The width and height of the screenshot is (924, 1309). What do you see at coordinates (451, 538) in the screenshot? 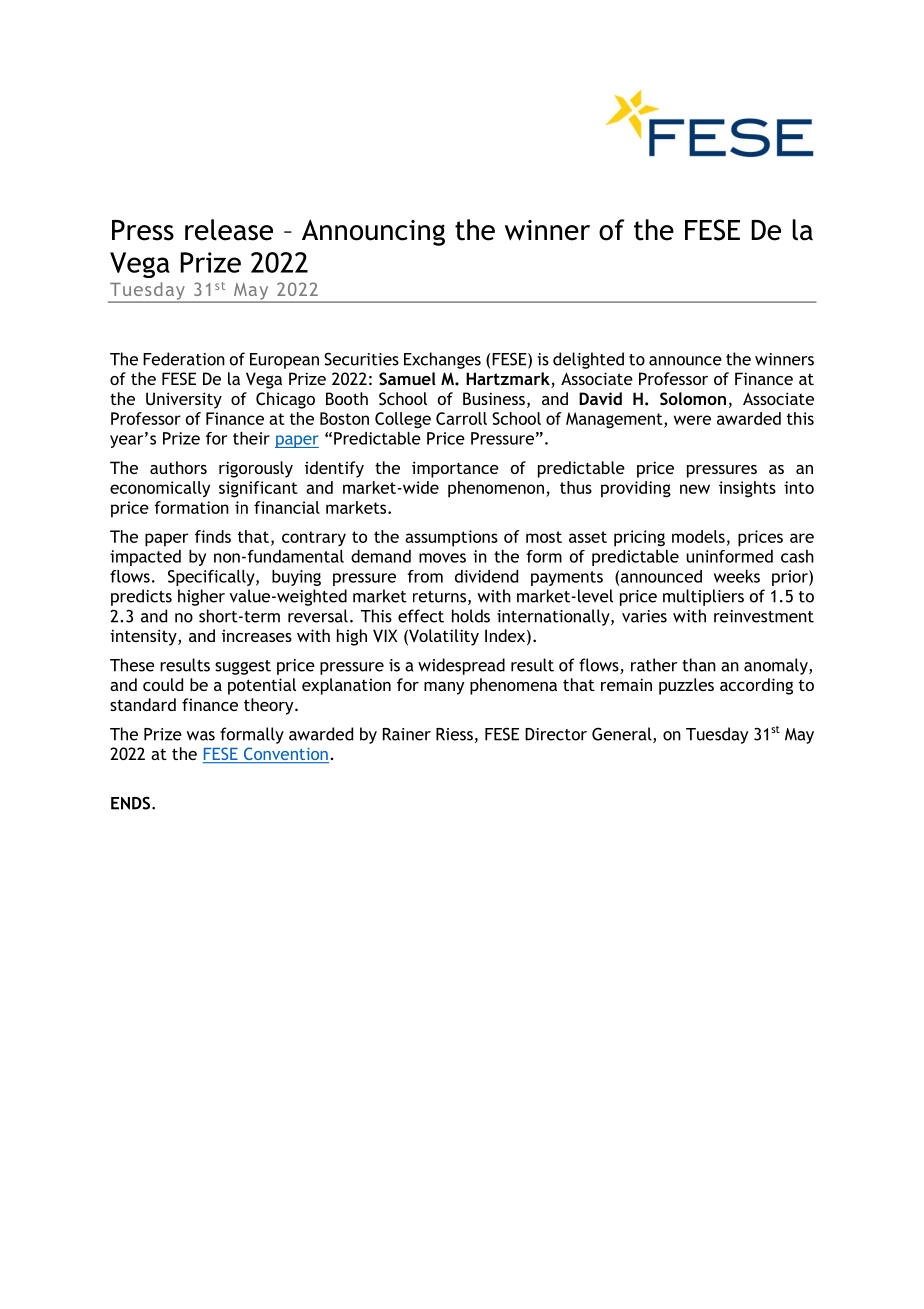
I see `assumptions` at bounding box center [451, 538].
